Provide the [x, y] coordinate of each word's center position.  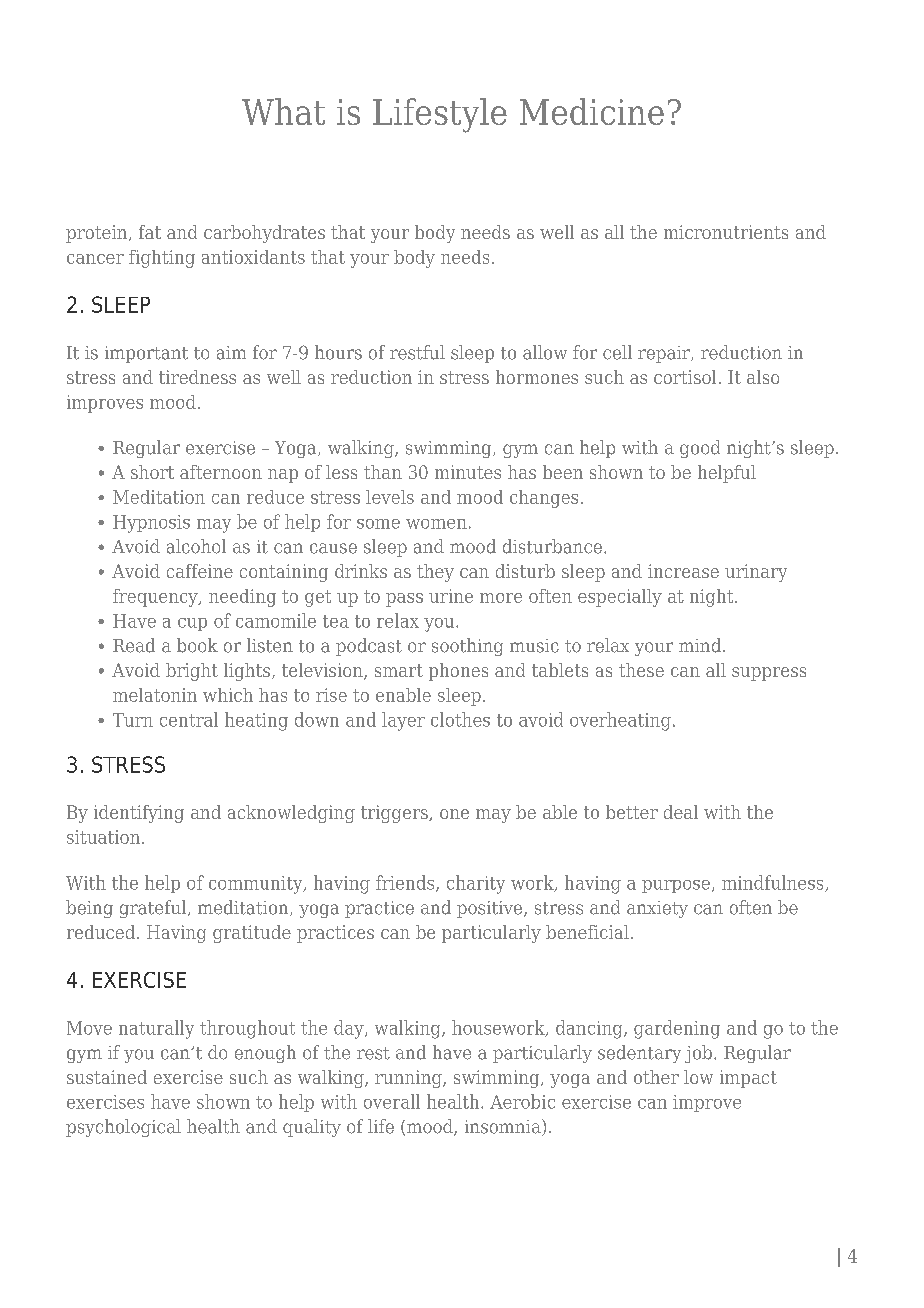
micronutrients [726, 232]
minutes [468, 472]
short [152, 472]
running [409, 1079]
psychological [123, 1128]
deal [681, 812]
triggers [395, 814]
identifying [139, 814]
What [283, 111]
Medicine [592, 111]
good [700, 449]
